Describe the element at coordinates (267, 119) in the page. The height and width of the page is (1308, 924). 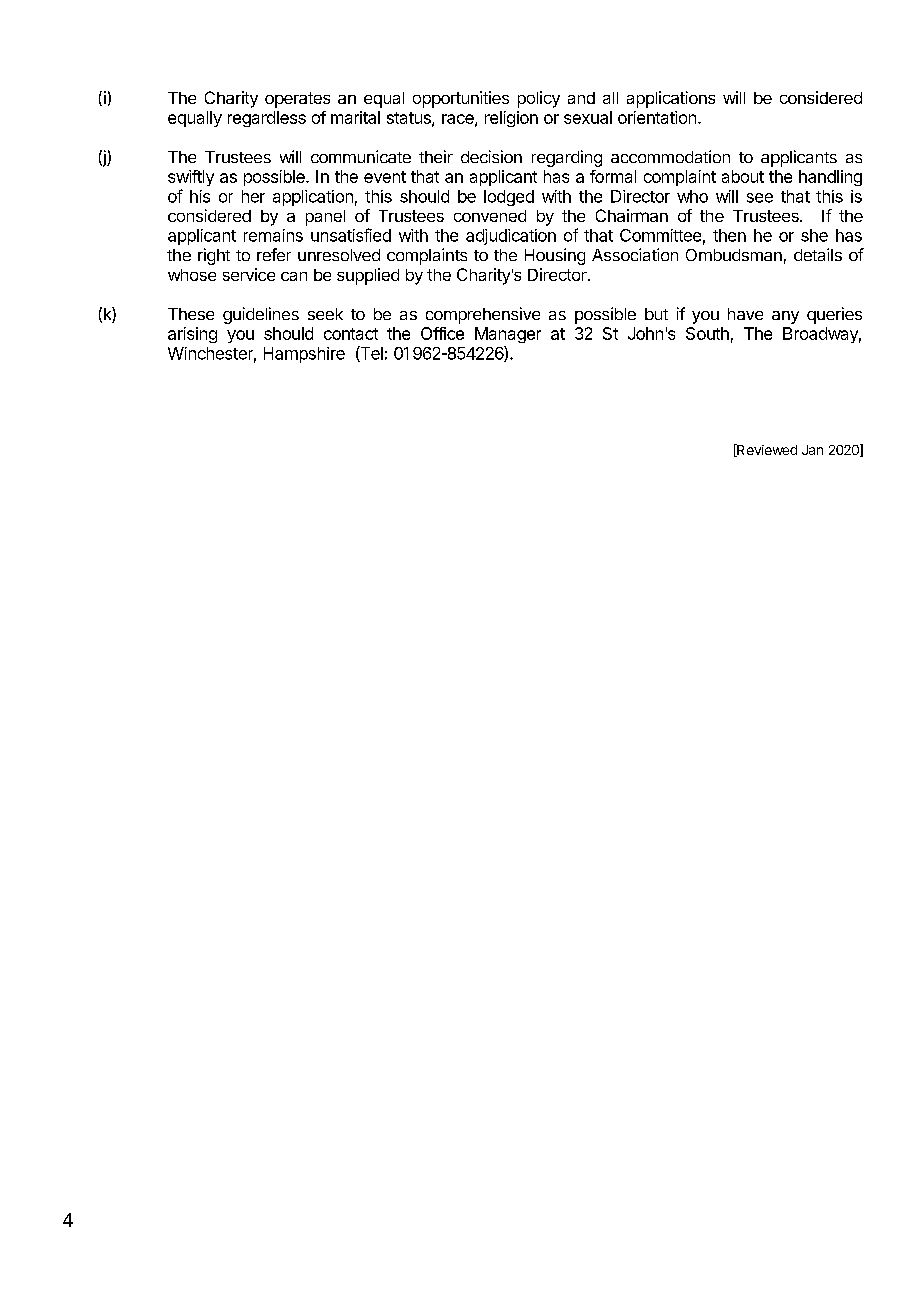
I see `regardless` at that location.
